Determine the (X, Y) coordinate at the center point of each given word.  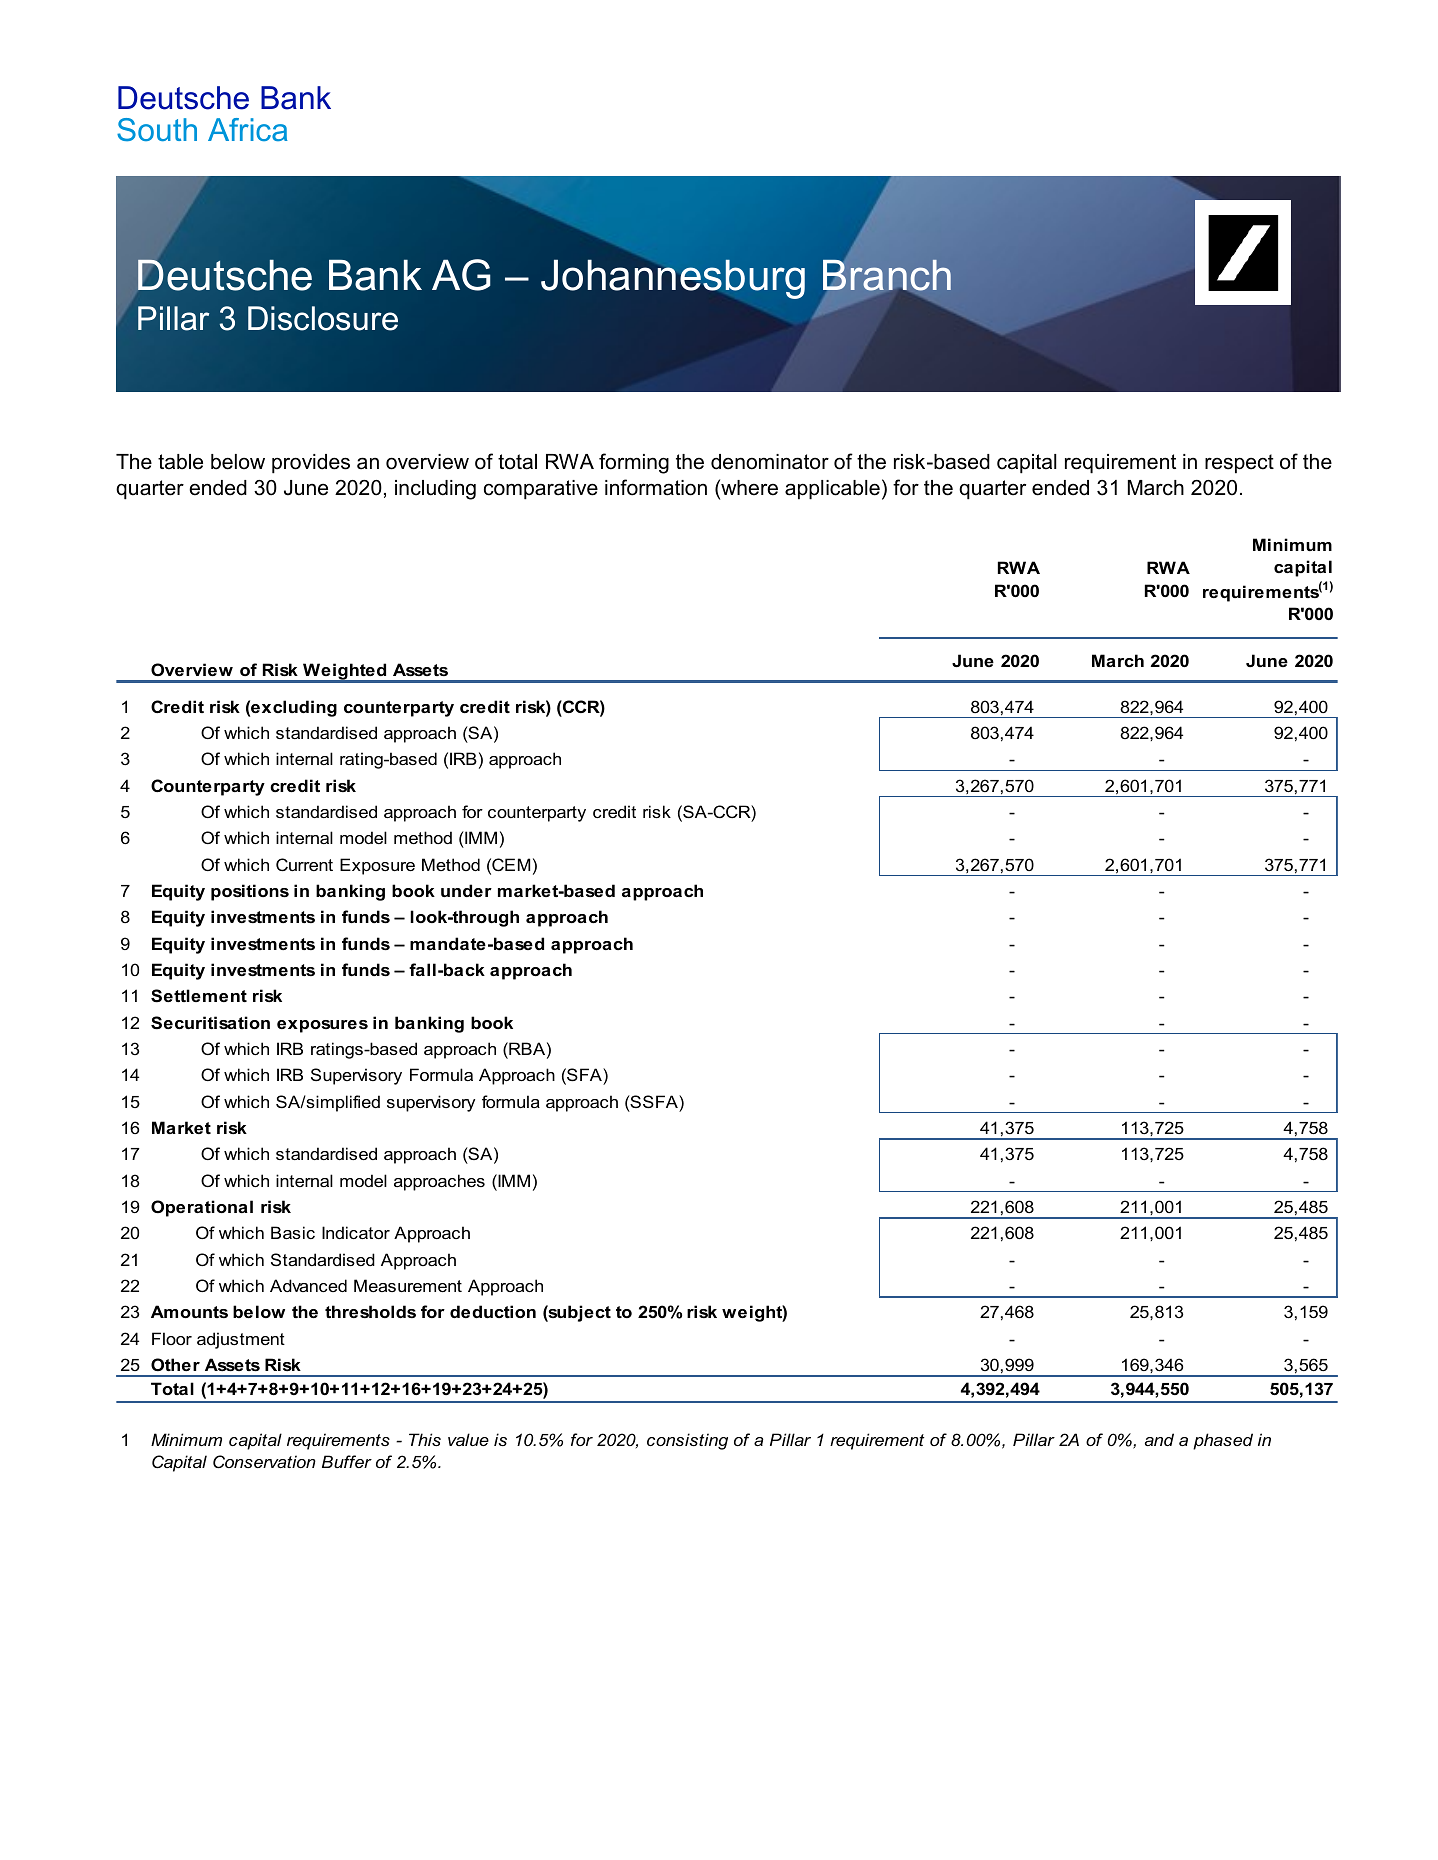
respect (1239, 464)
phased (1223, 1441)
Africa (248, 129)
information (656, 487)
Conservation (264, 1461)
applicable (832, 490)
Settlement (199, 996)
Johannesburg (673, 279)
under (466, 890)
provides (311, 464)
